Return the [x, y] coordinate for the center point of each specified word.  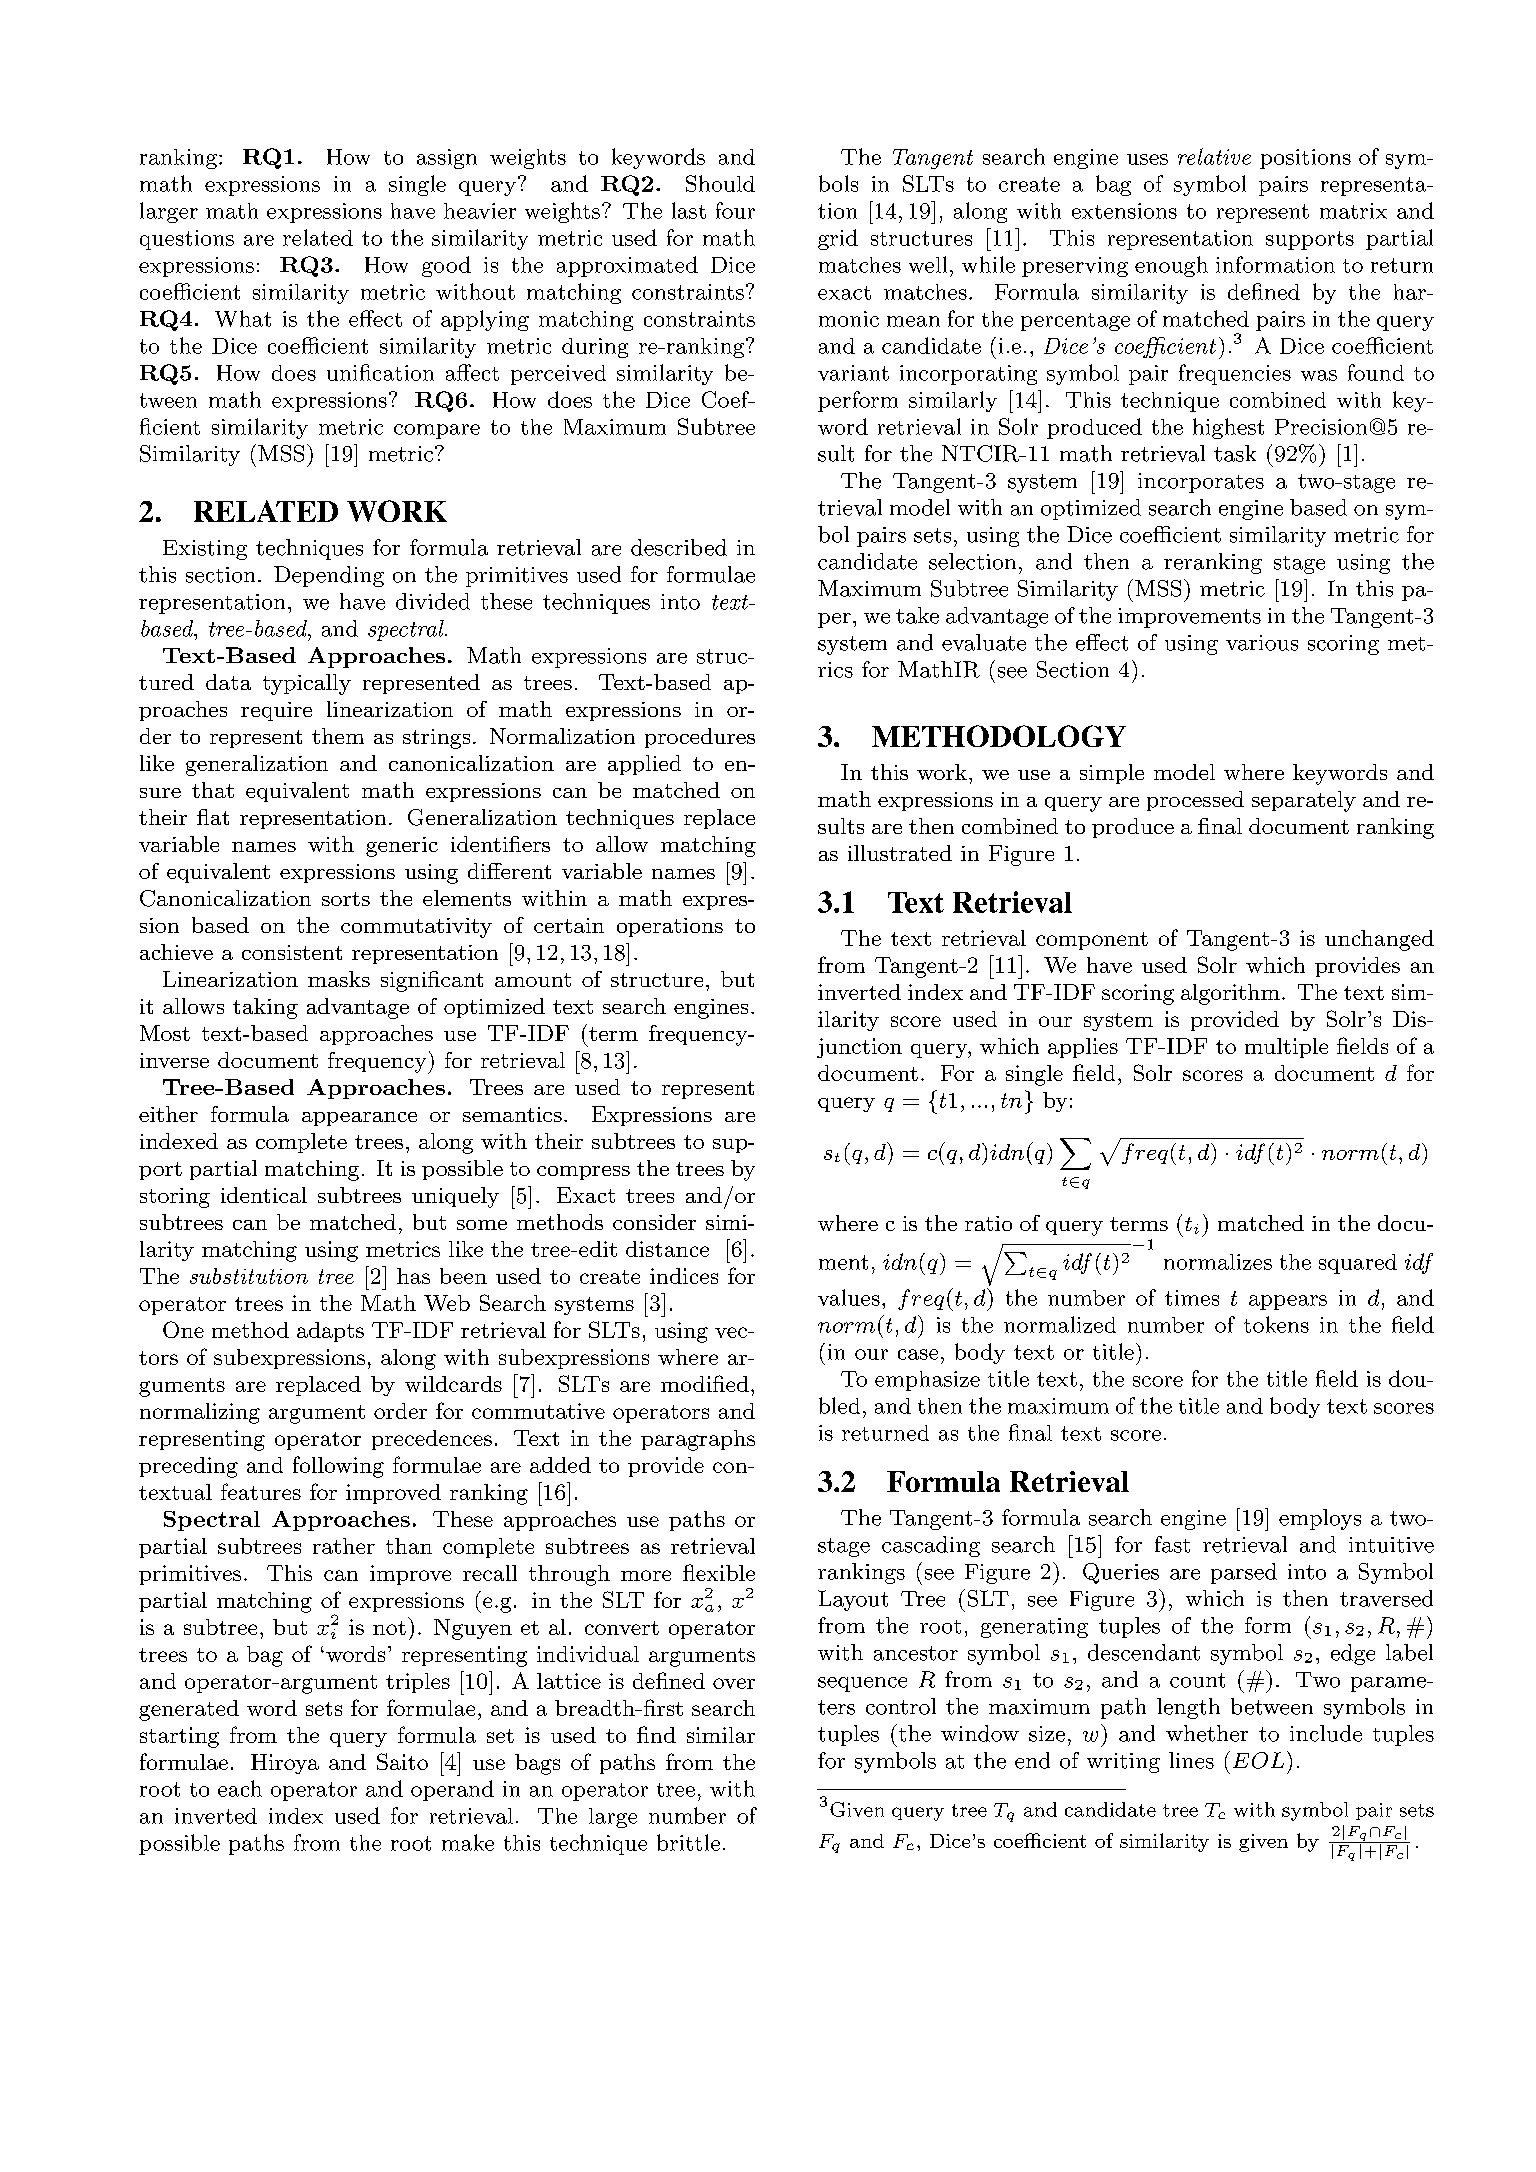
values [849, 1297]
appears [1288, 1302]
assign [447, 159]
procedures [700, 738]
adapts [330, 1332]
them [338, 736]
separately [1304, 801]
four [735, 210]
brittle [688, 1842]
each [240, 1788]
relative [1214, 156]
